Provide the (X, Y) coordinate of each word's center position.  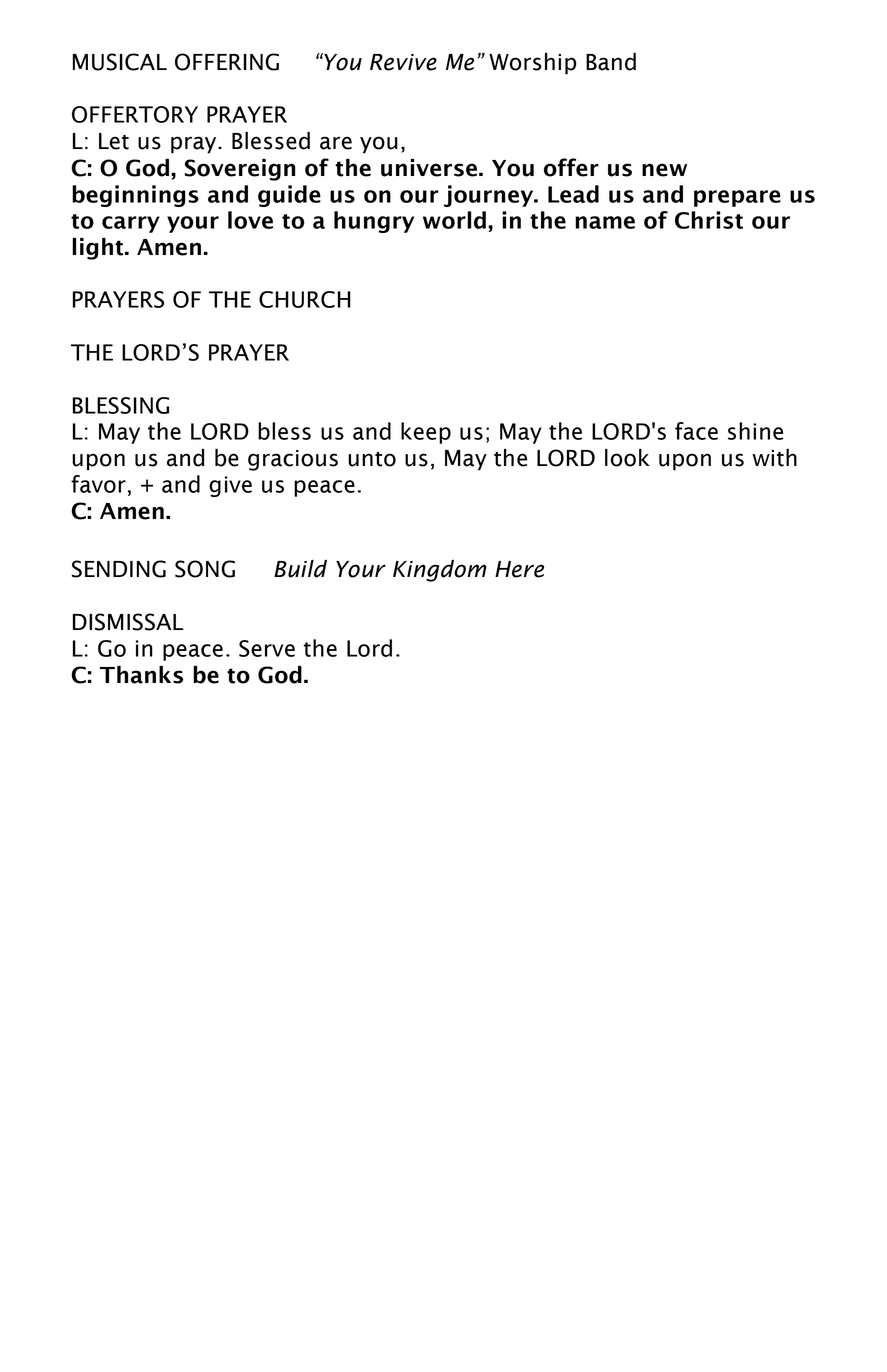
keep (426, 433)
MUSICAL (120, 62)
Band (611, 62)
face (696, 431)
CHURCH (305, 299)
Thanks (141, 675)
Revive (403, 62)
